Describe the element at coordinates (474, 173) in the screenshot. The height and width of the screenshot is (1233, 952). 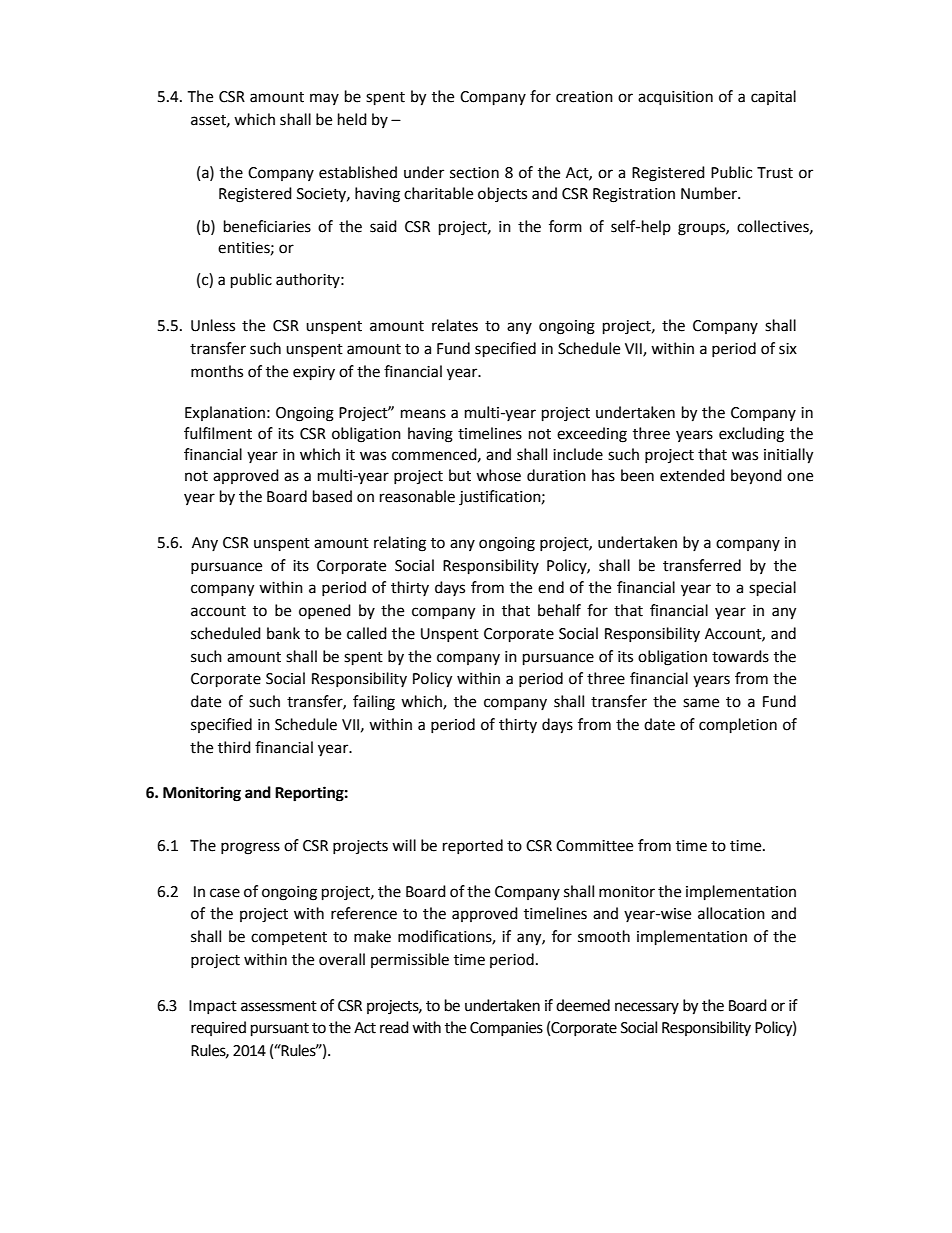
I see `section` at that location.
